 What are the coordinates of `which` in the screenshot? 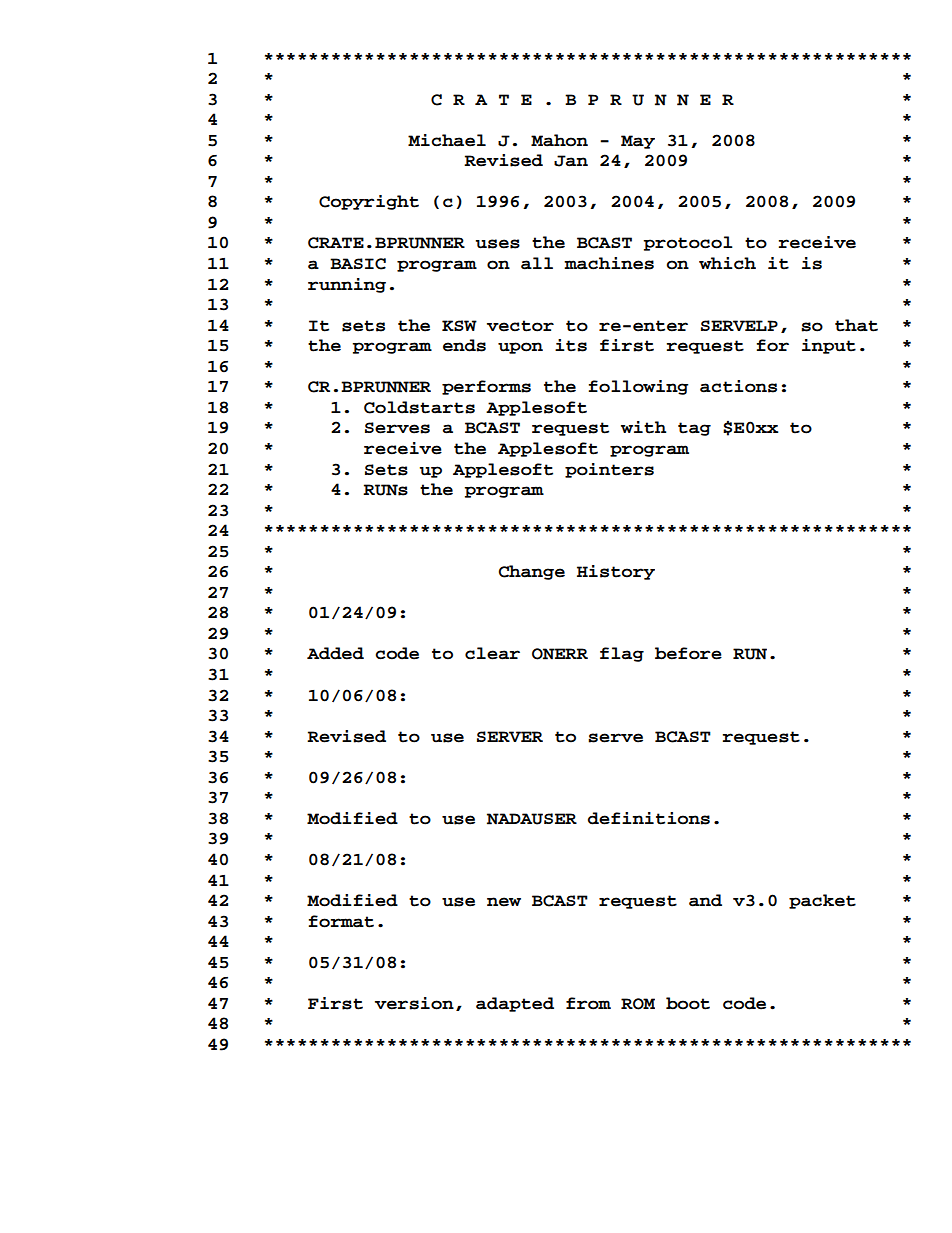 It's located at (727, 263).
